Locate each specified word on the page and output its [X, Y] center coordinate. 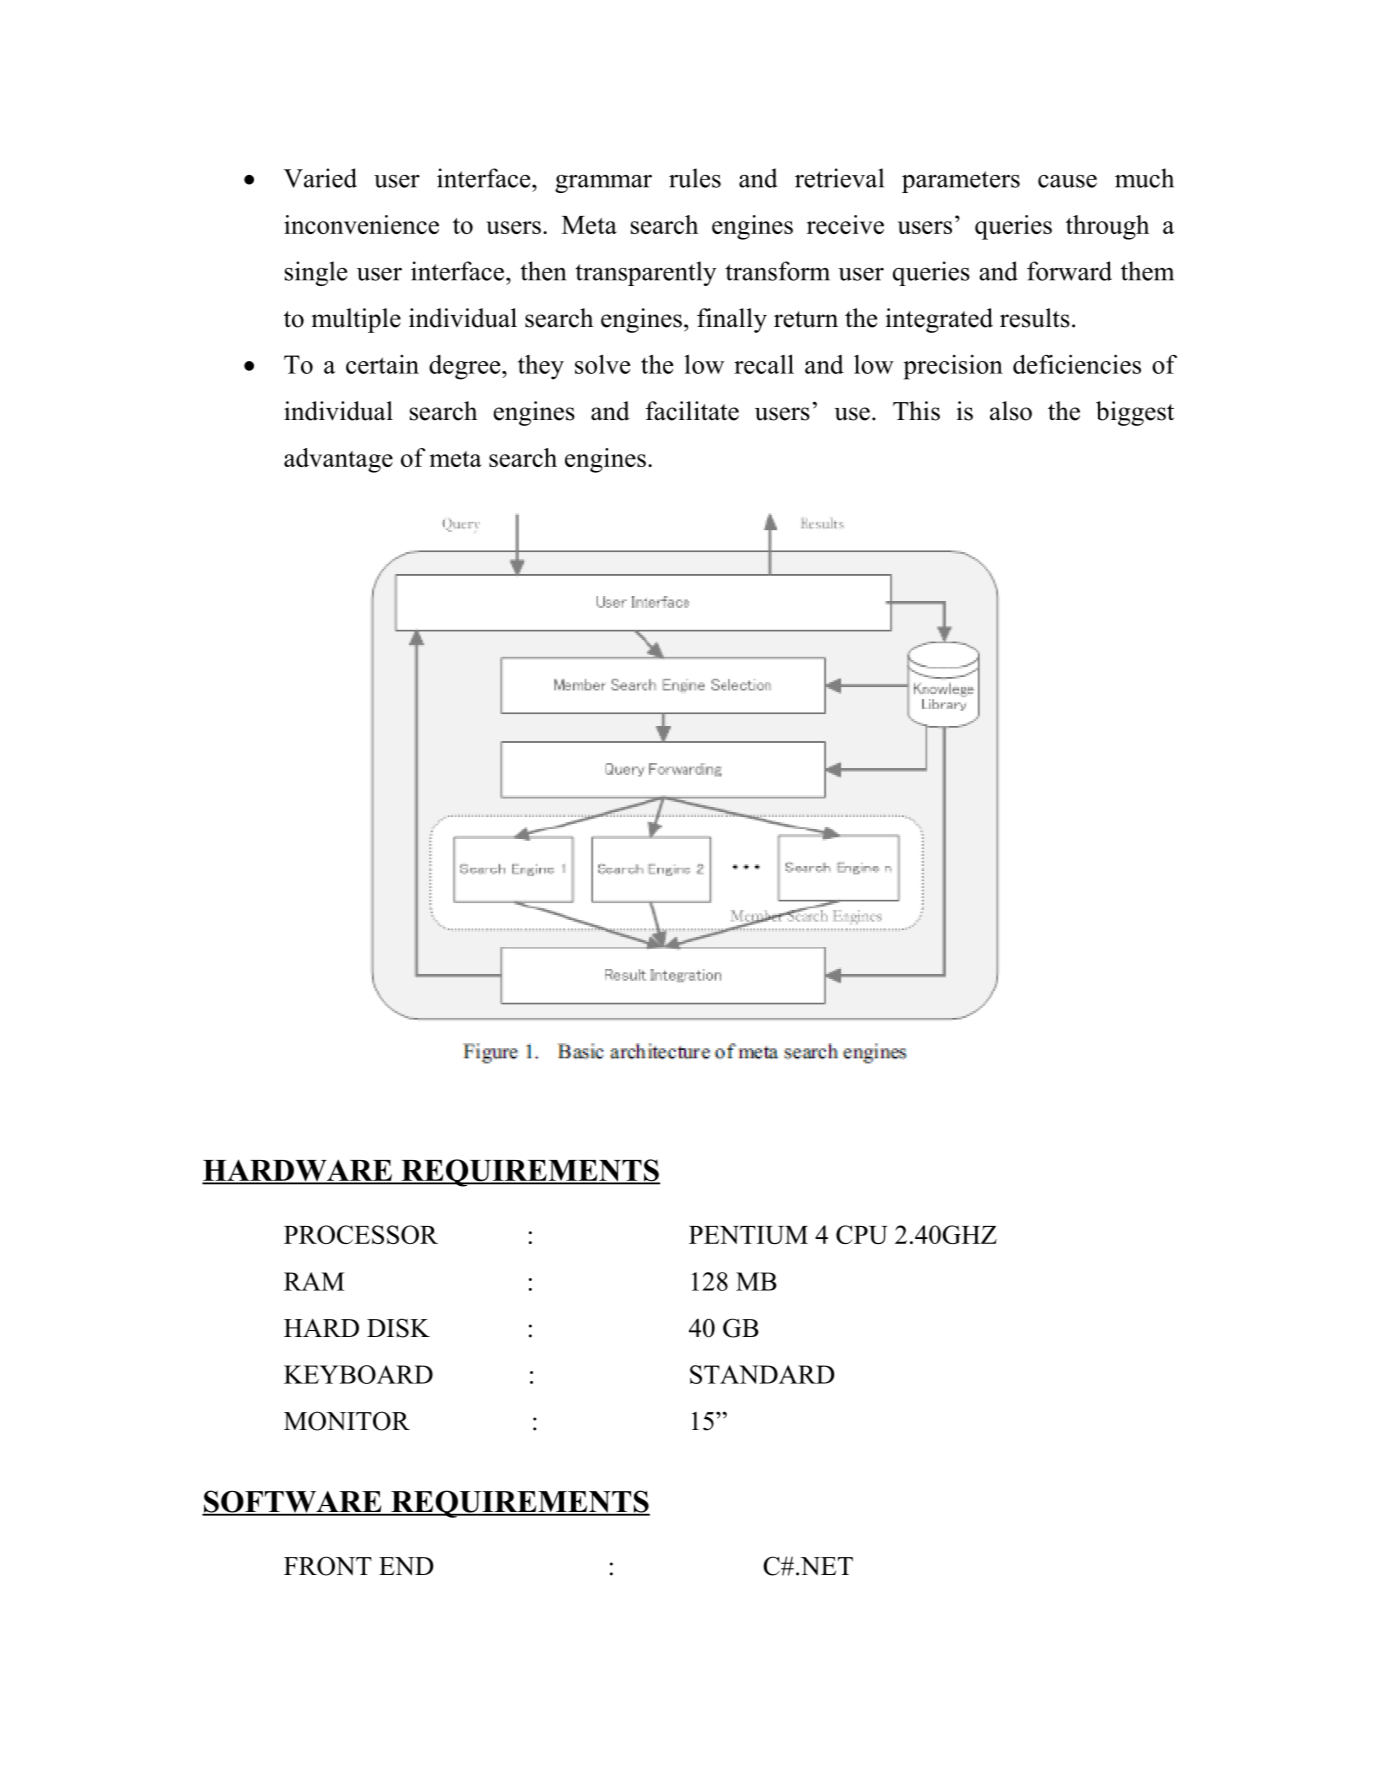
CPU [862, 1234]
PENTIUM [748, 1235]
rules [695, 178]
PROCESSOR [361, 1234]
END [406, 1566]
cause [1067, 181]
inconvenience [361, 224]
